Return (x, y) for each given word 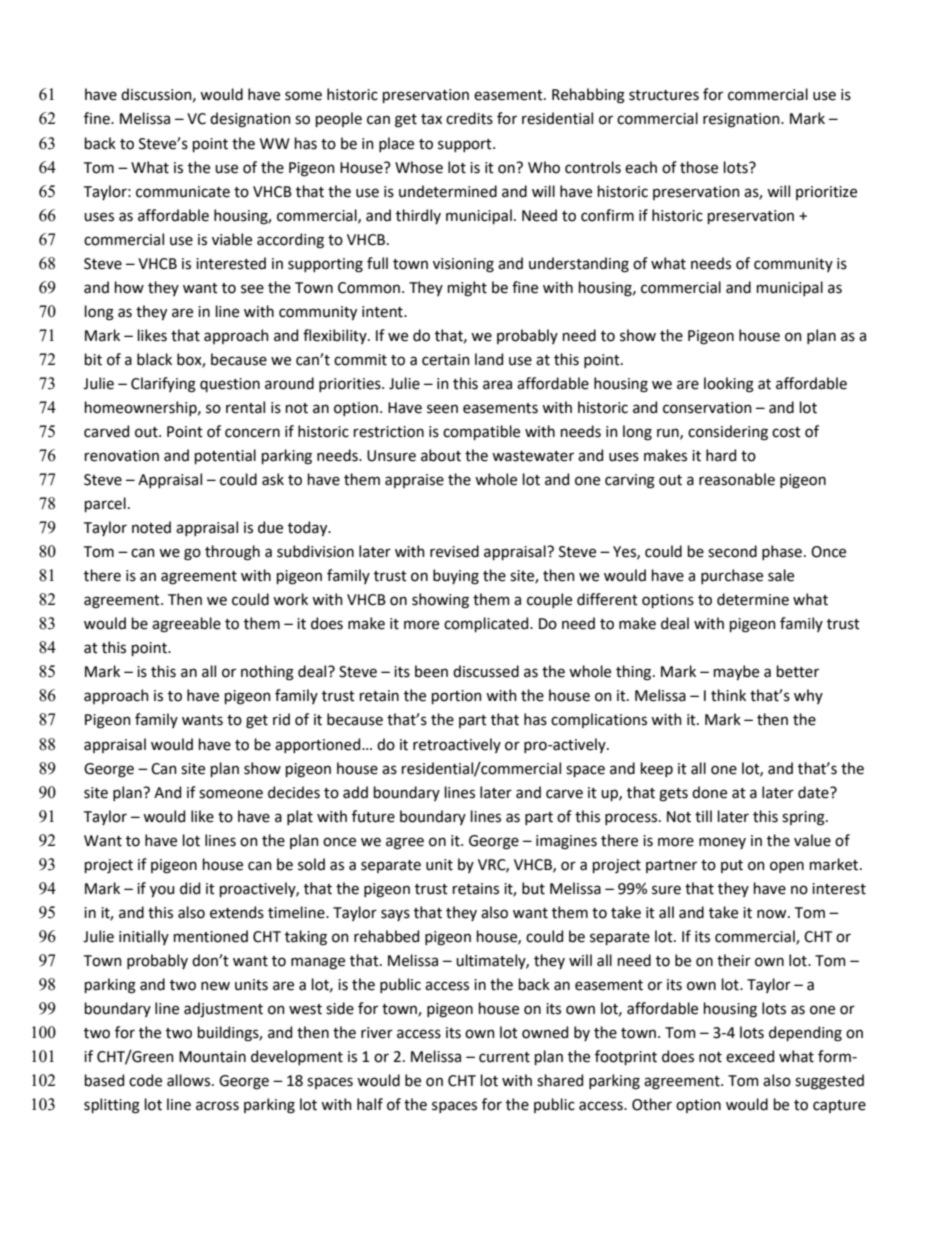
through (232, 553)
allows (190, 1080)
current (504, 1057)
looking (729, 385)
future (373, 816)
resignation (742, 120)
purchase (732, 576)
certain (446, 360)
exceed (750, 1056)
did (190, 888)
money (722, 843)
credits (469, 118)
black (154, 359)
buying (456, 577)
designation (250, 120)
